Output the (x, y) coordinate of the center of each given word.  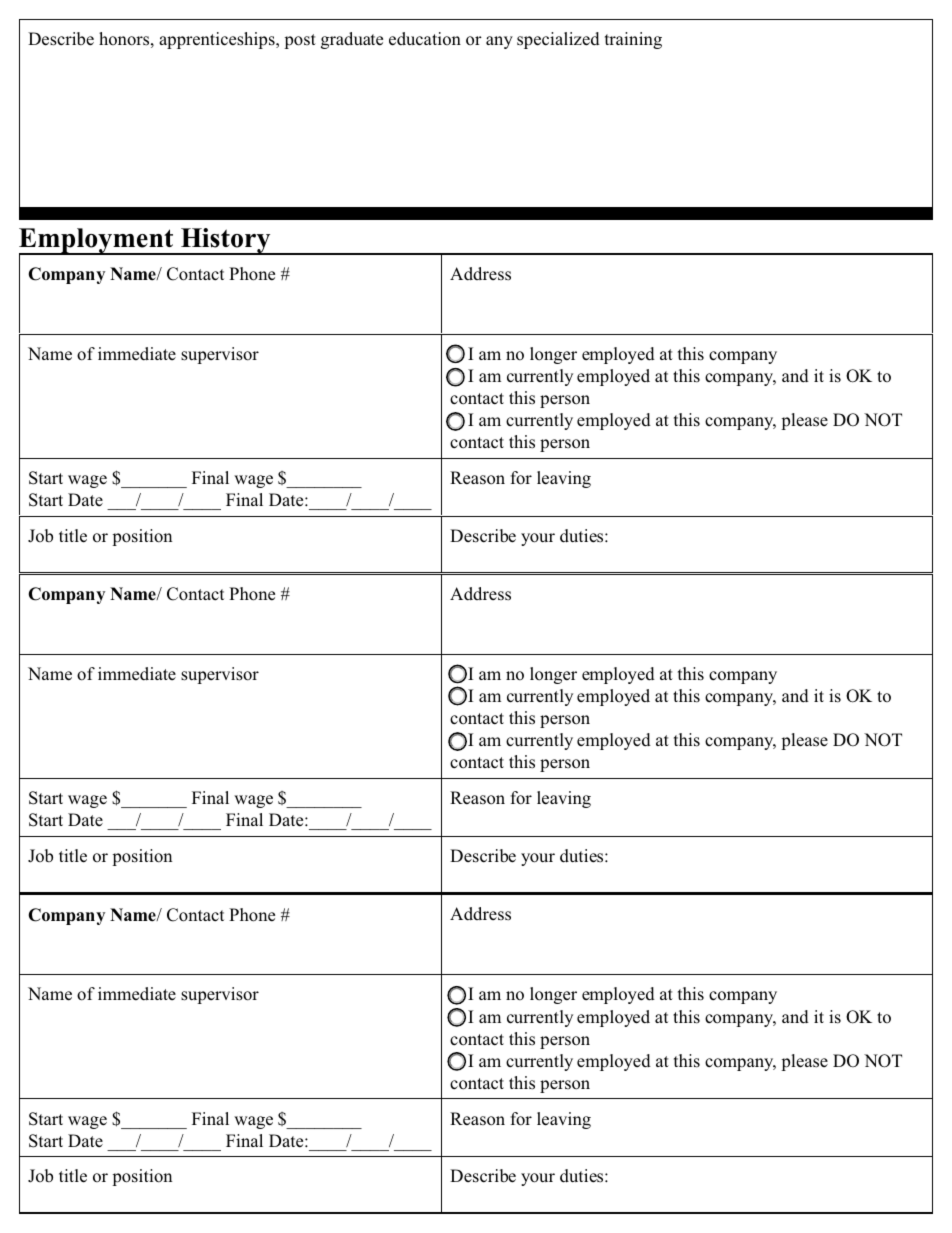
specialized (558, 40)
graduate (352, 40)
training (633, 40)
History (226, 241)
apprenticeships (218, 40)
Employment (97, 242)
